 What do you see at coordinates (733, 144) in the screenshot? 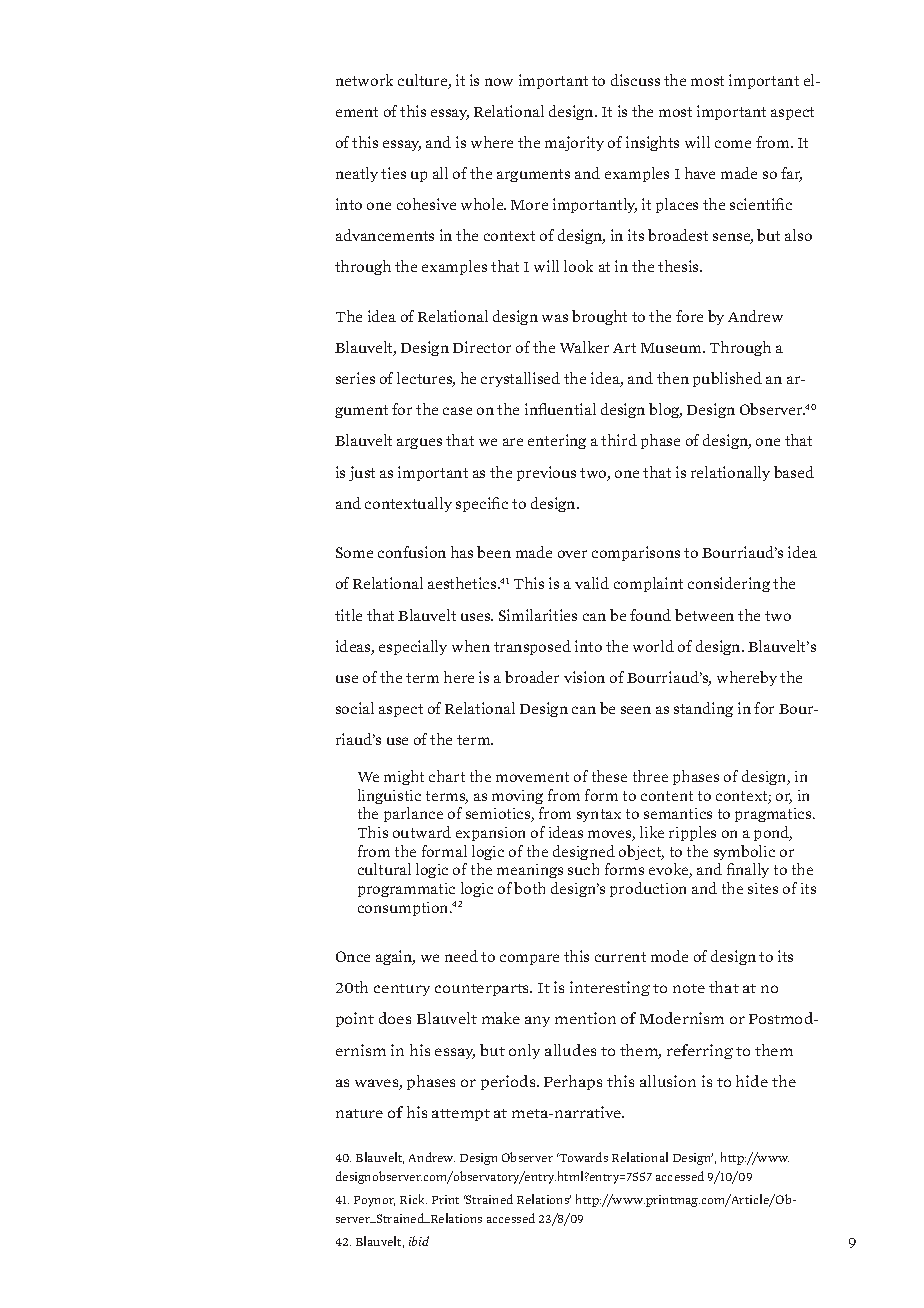
I see `come` at bounding box center [733, 144].
